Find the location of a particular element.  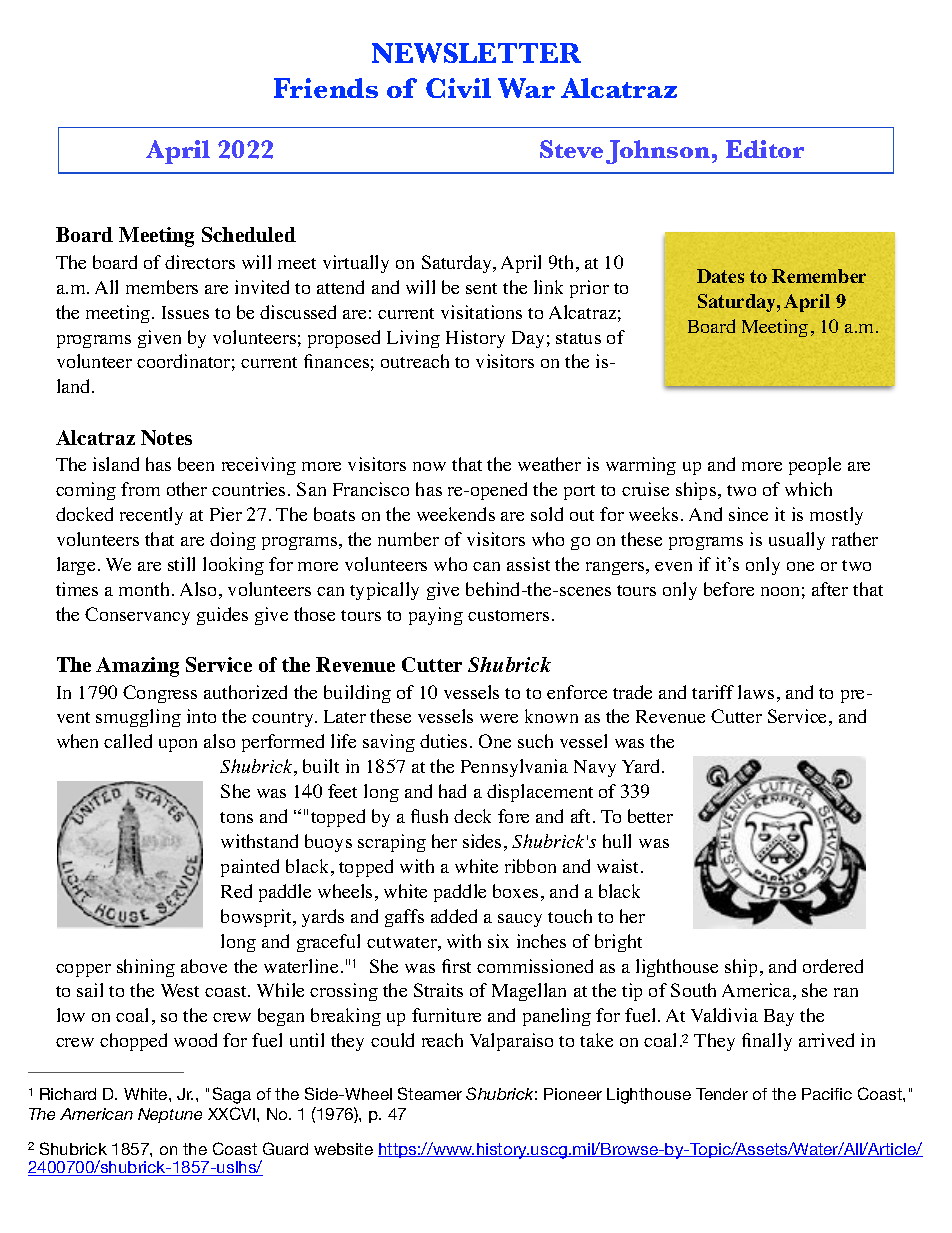

added is located at coordinates (454, 916).
